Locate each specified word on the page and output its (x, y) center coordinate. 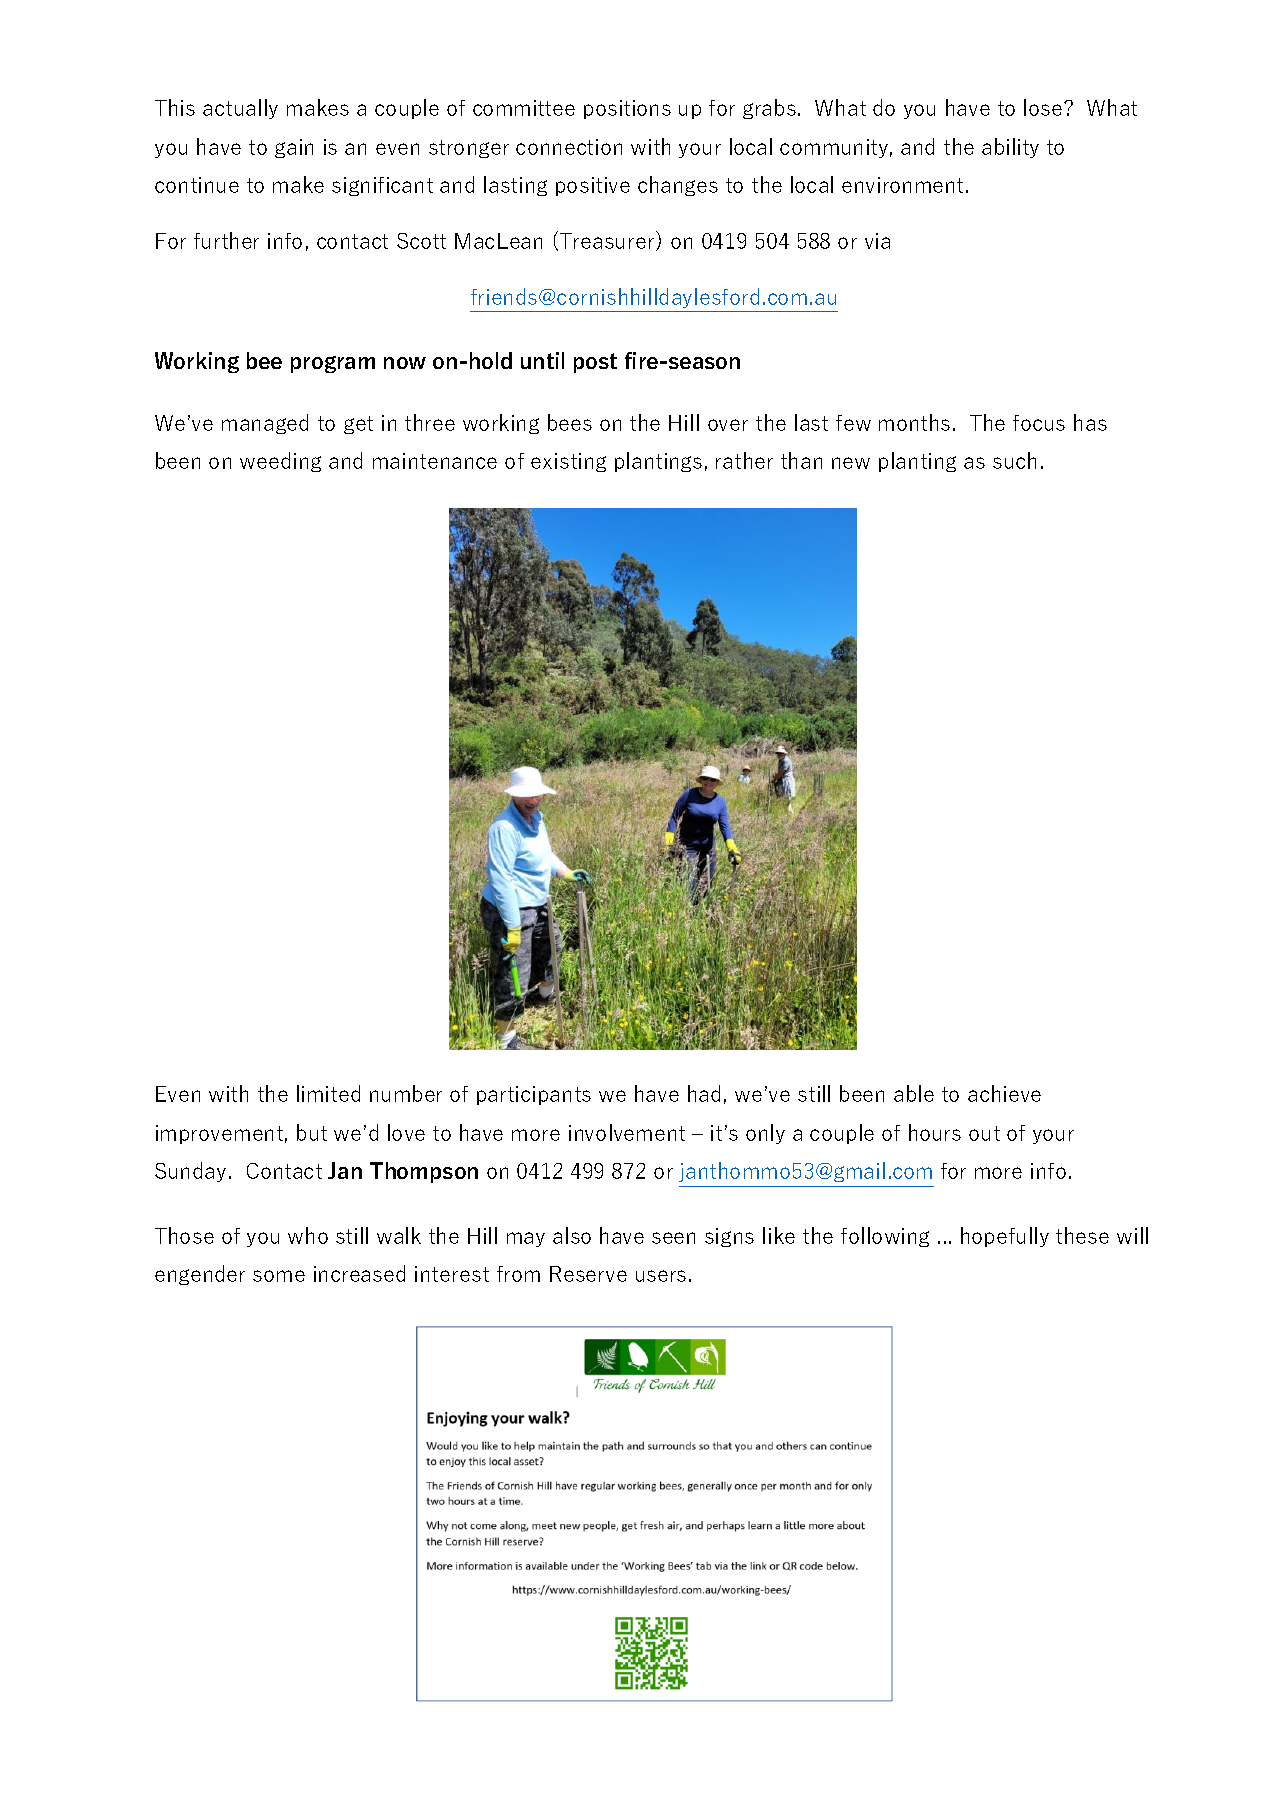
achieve (1004, 1093)
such (1014, 460)
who (308, 1235)
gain (294, 148)
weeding (280, 462)
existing (568, 462)
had (704, 1093)
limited (328, 1093)
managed (265, 424)
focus (1039, 423)
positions (627, 109)
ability (1010, 148)
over (728, 425)
